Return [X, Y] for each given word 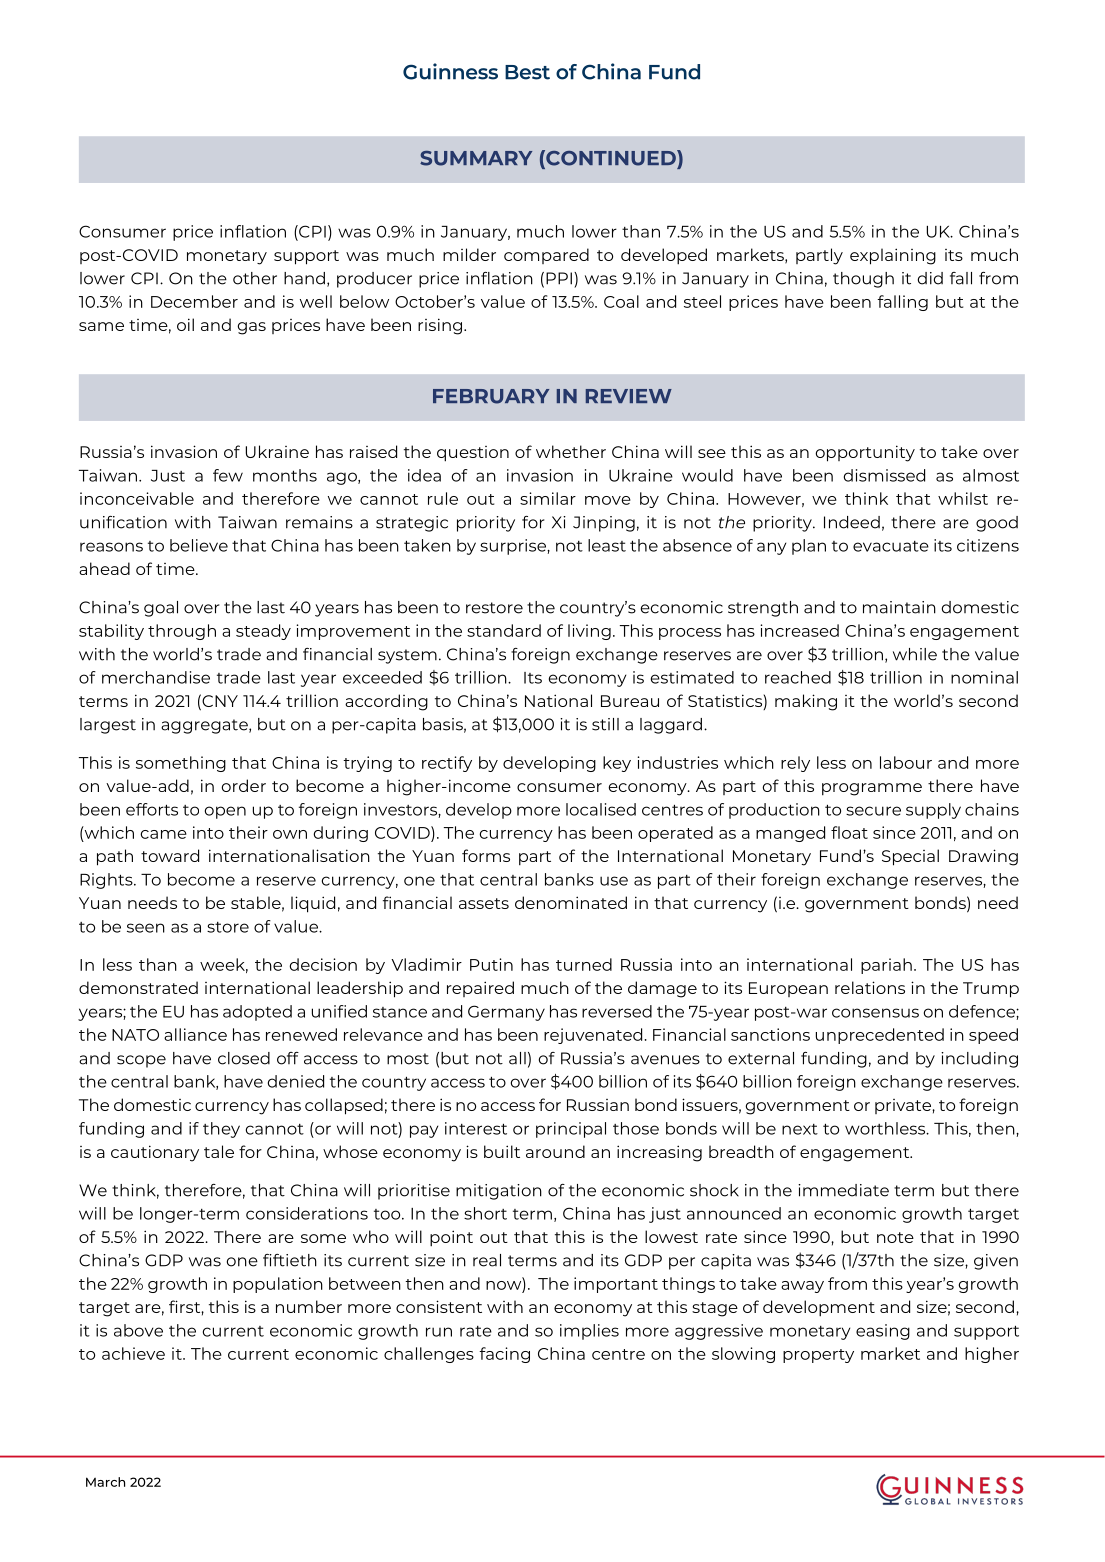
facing [504, 1355]
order [243, 785]
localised [601, 809]
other [255, 278]
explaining [893, 256]
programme [872, 789]
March [105, 1482]
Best [527, 72]
